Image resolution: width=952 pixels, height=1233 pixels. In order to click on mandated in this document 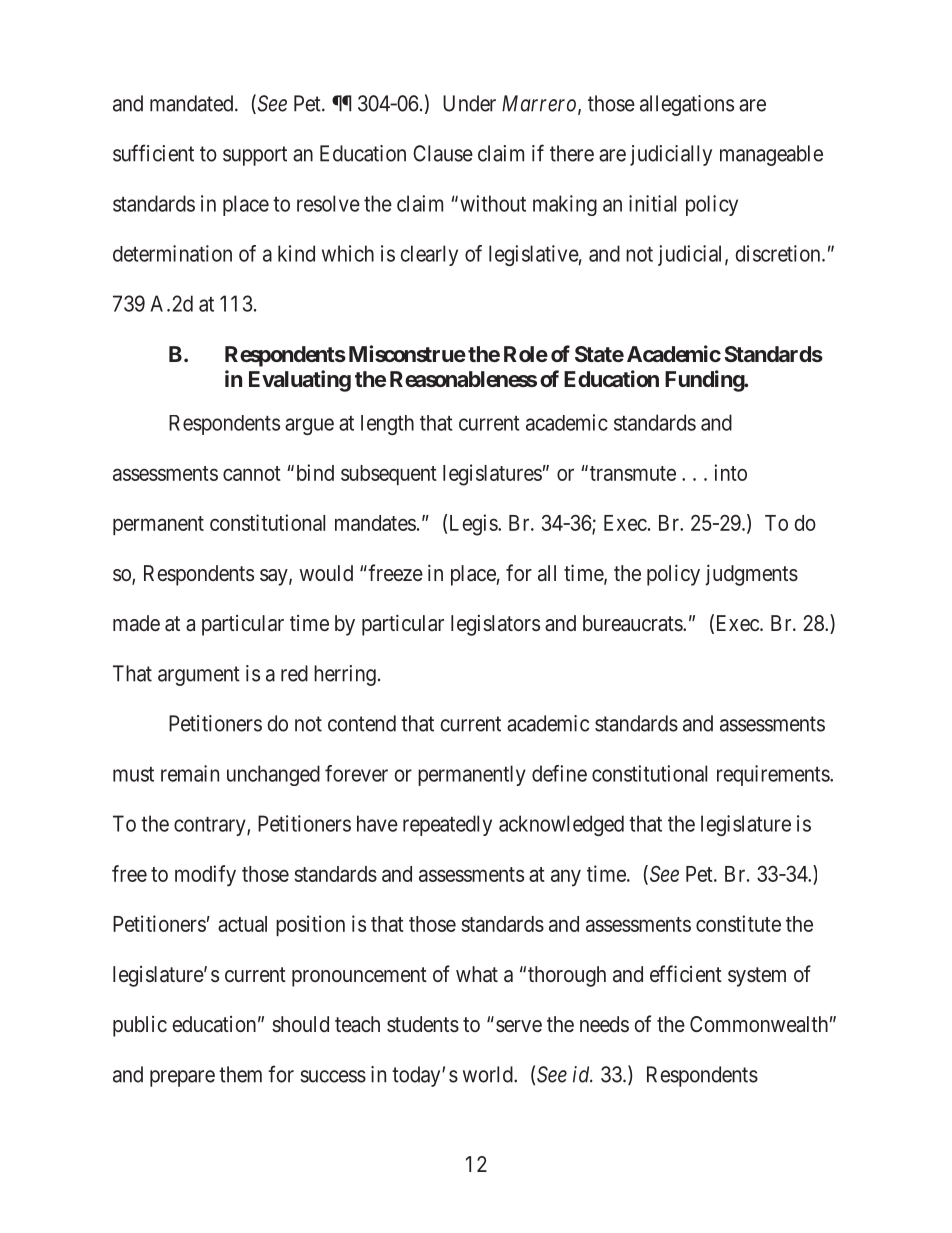, I will do `click(193, 103)`.
